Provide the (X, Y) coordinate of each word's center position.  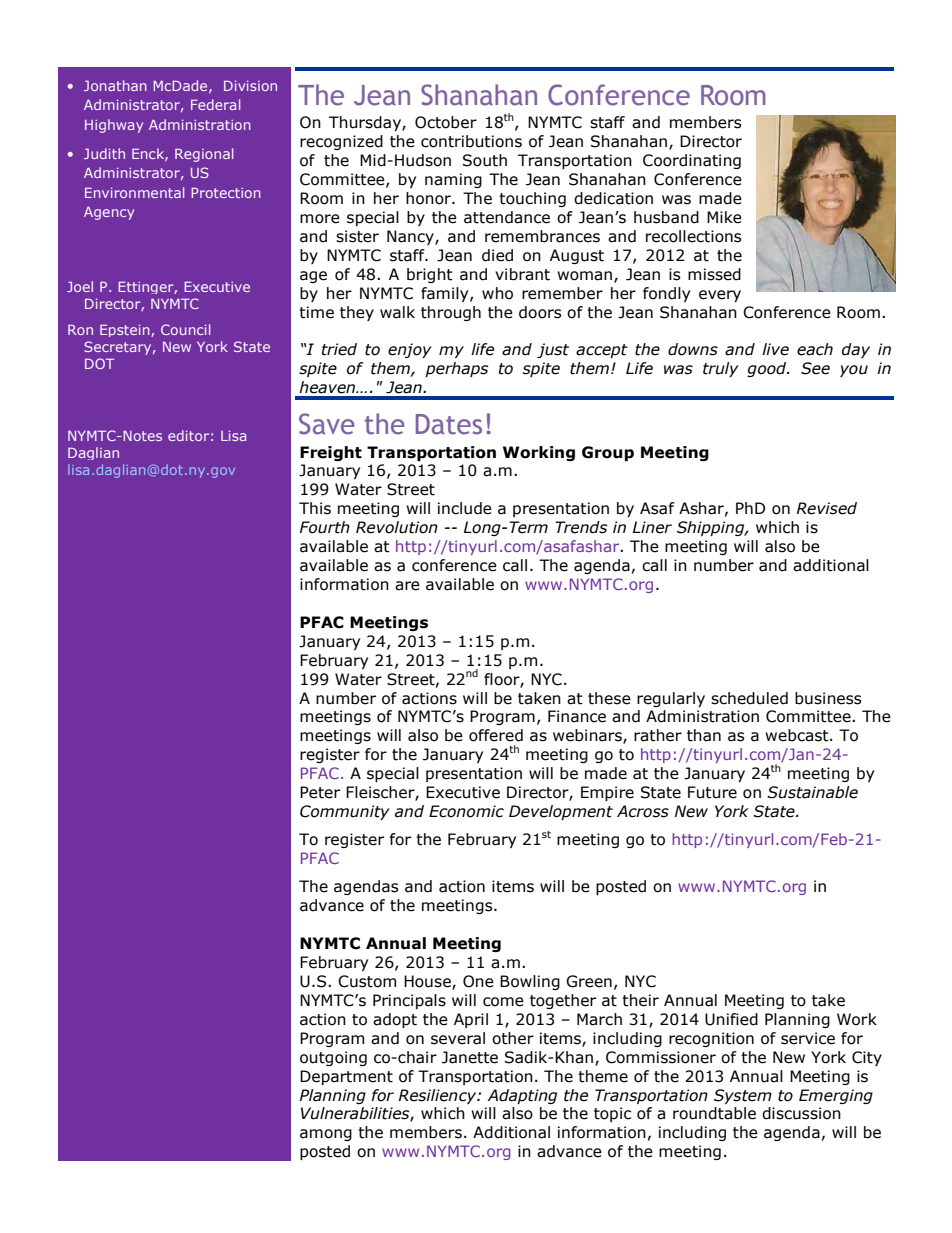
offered (496, 735)
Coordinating (692, 161)
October (446, 122)
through (451, 313)
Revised (827, 508)
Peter (320, 792)
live (775, 349)
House (428, 982)
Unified (731, 1019)
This (315, 508)
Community (345, 812)
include (465, 508)
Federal (215, 104)
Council (185, 329)
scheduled (749, 698)
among (326, 1135)
